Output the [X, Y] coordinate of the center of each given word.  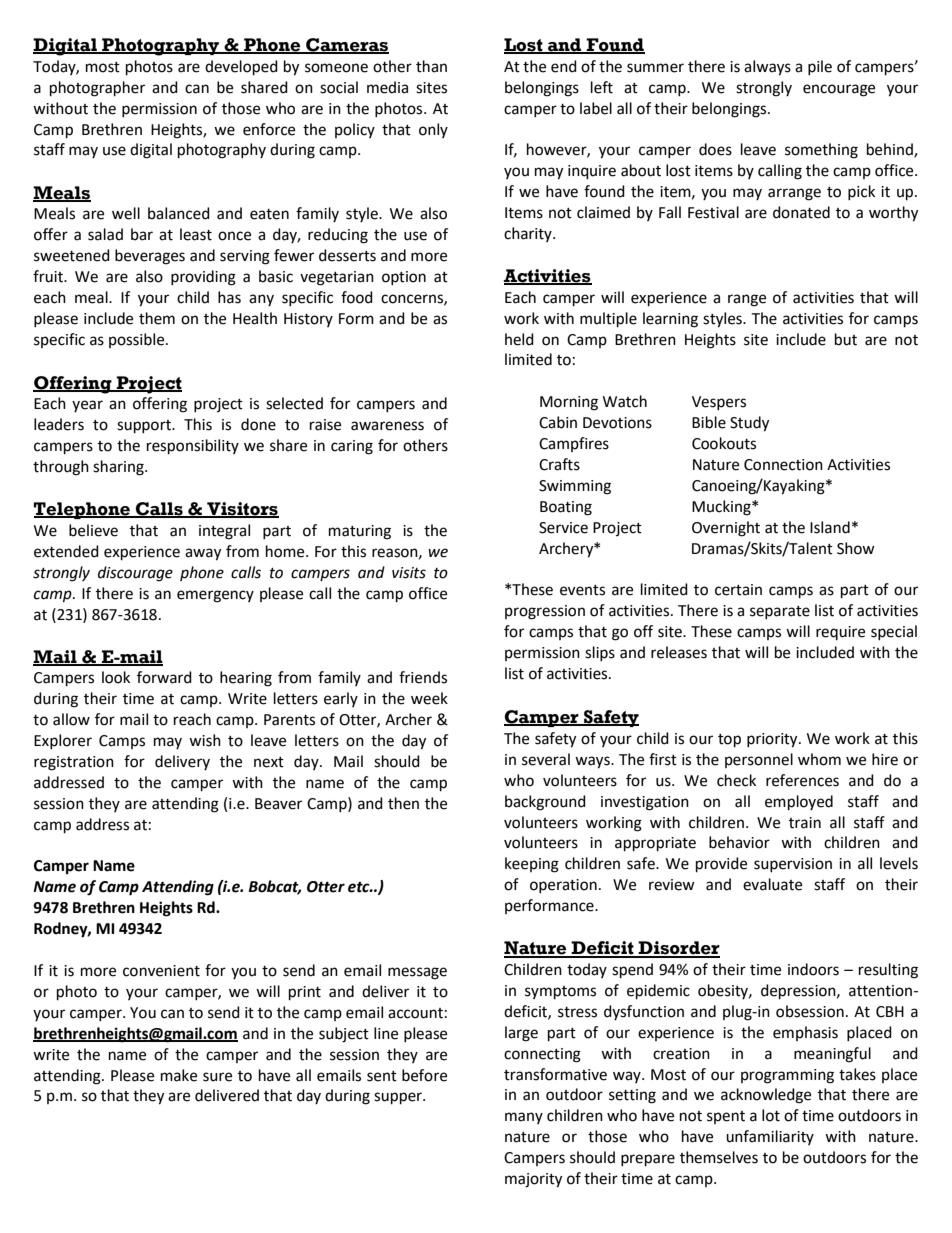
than [431, 66]
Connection [783, 465]
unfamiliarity [770, 1137]
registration [74, 763]
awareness [387, 426]
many [524, 1118]
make [179, 1075]
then [403, 803]
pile [820, 67]
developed [241, 68]
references [802, 780]
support [145, 427]
